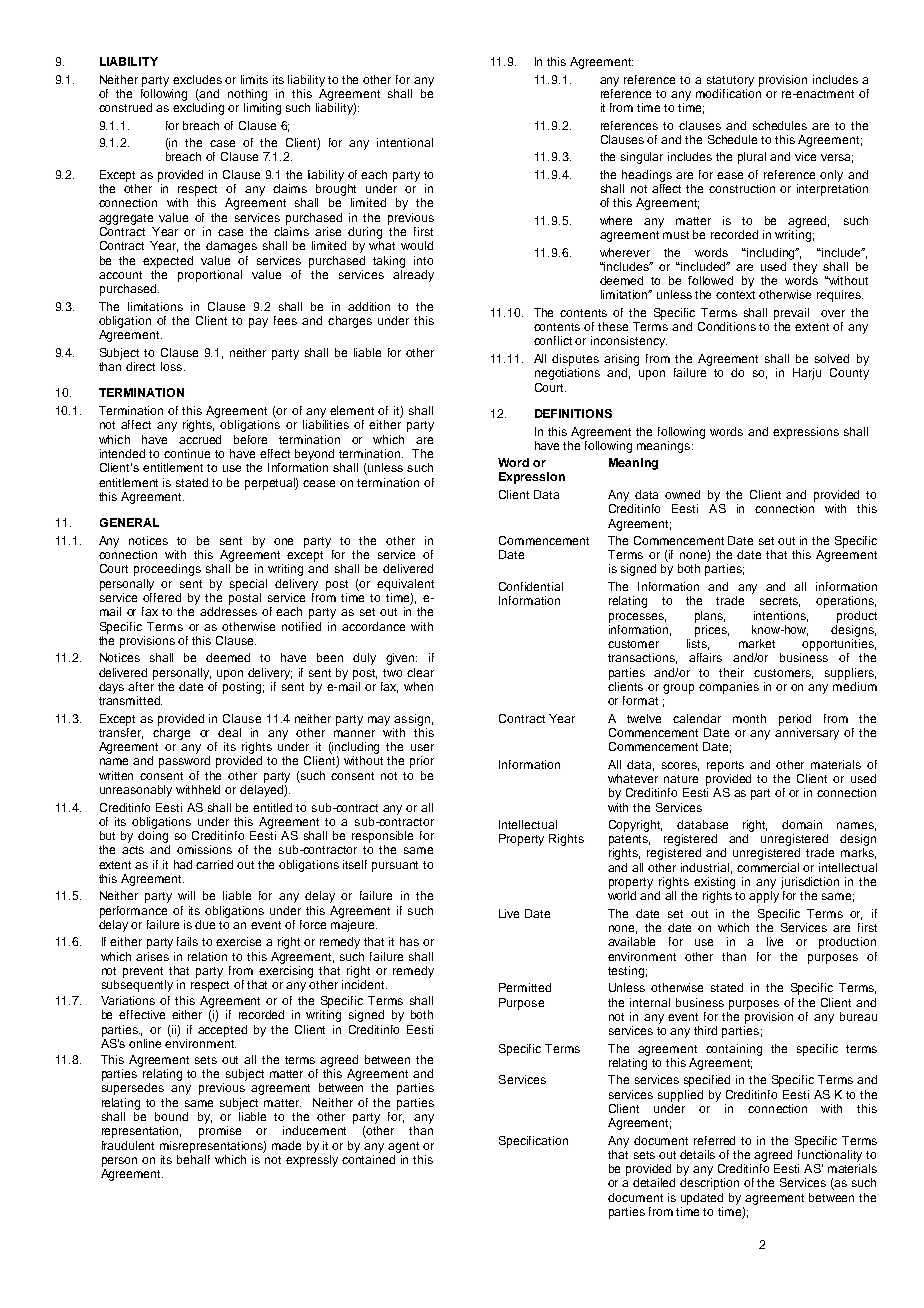 This image has width=924, height=1308. Describe the element at coordinates (730, 81) in the image. I see `statutory` at that location.
